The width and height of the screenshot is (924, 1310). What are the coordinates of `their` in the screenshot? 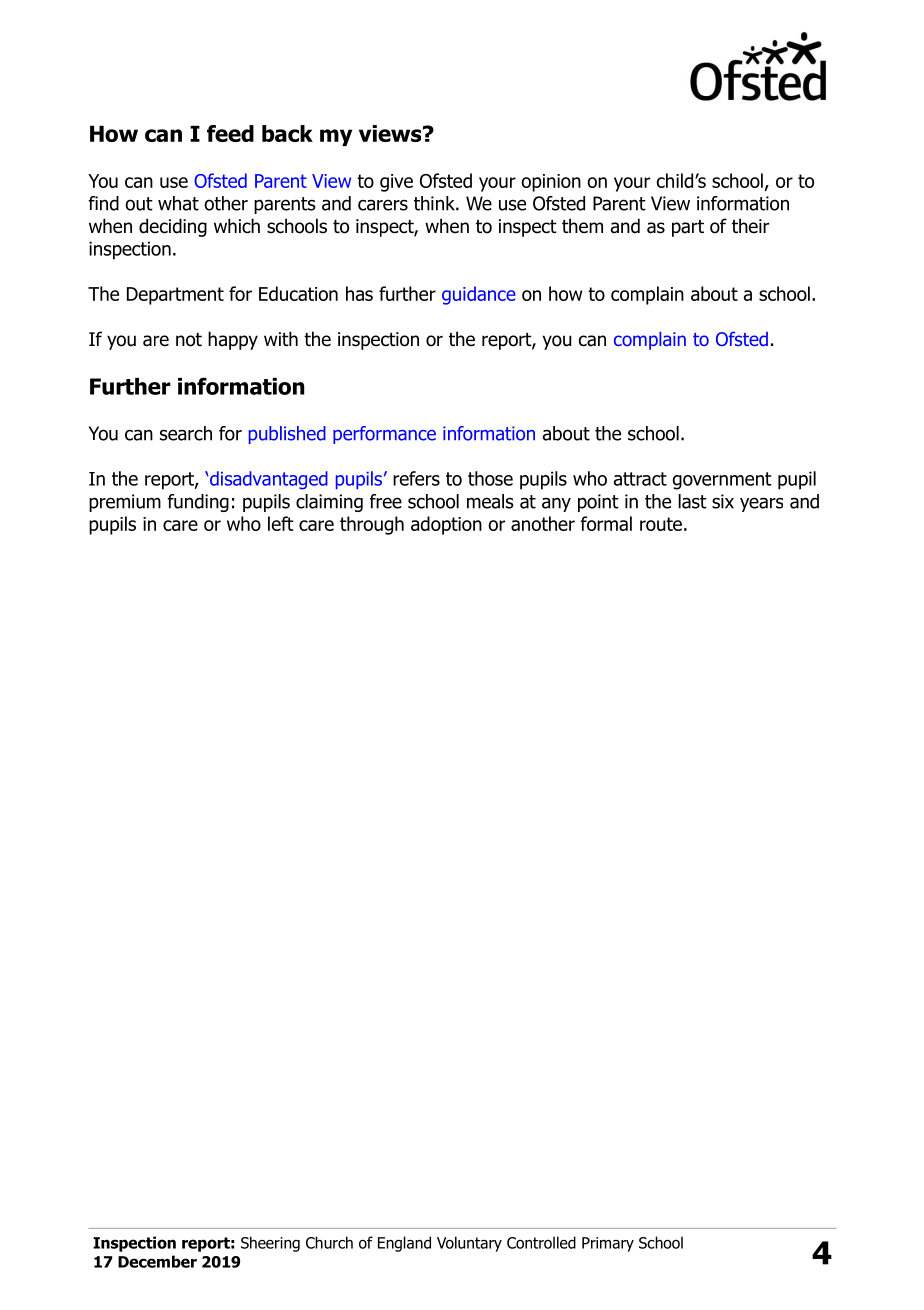 It's located at (750, 226).
